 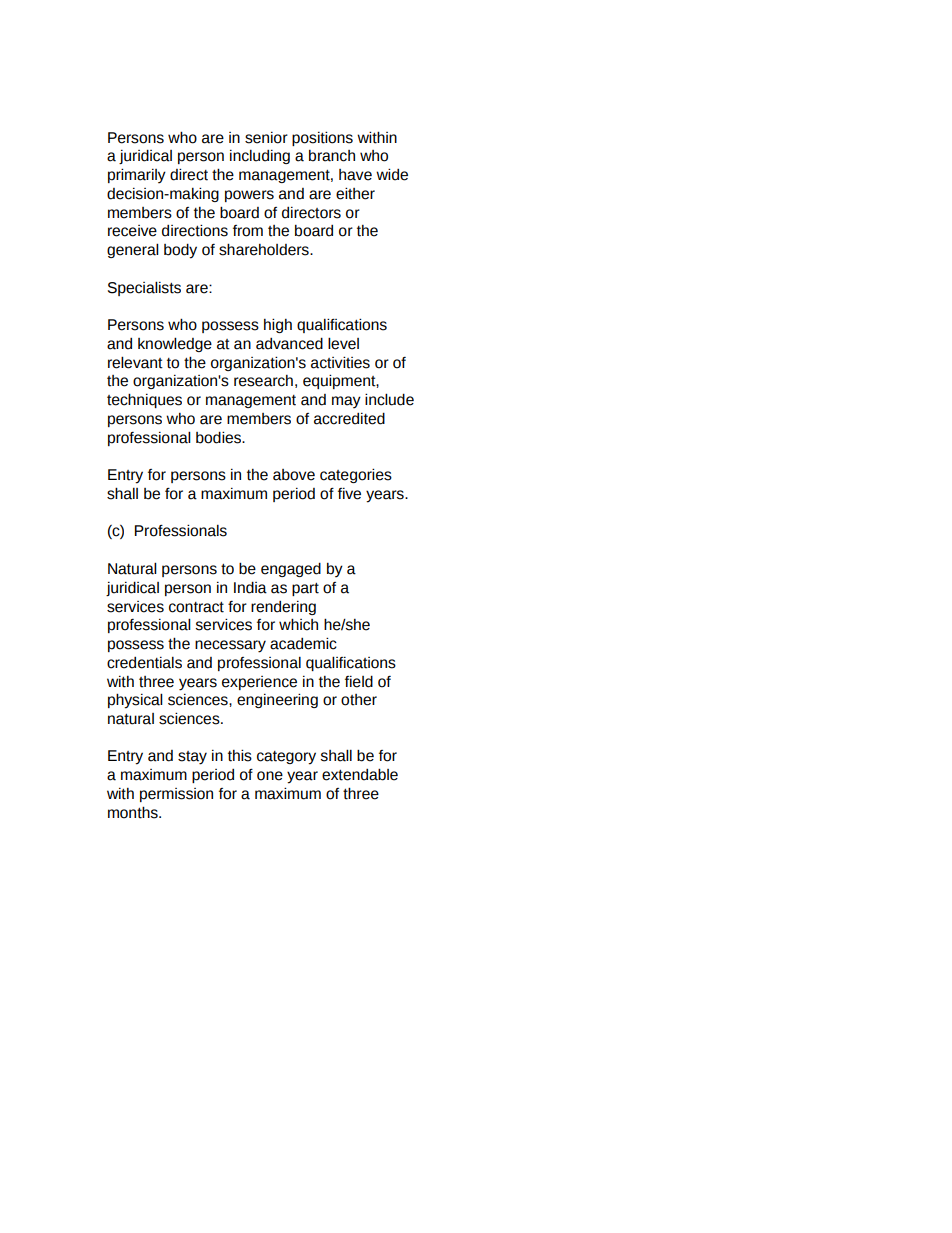 I want to click on extendable, so click(x=360, y=774).
